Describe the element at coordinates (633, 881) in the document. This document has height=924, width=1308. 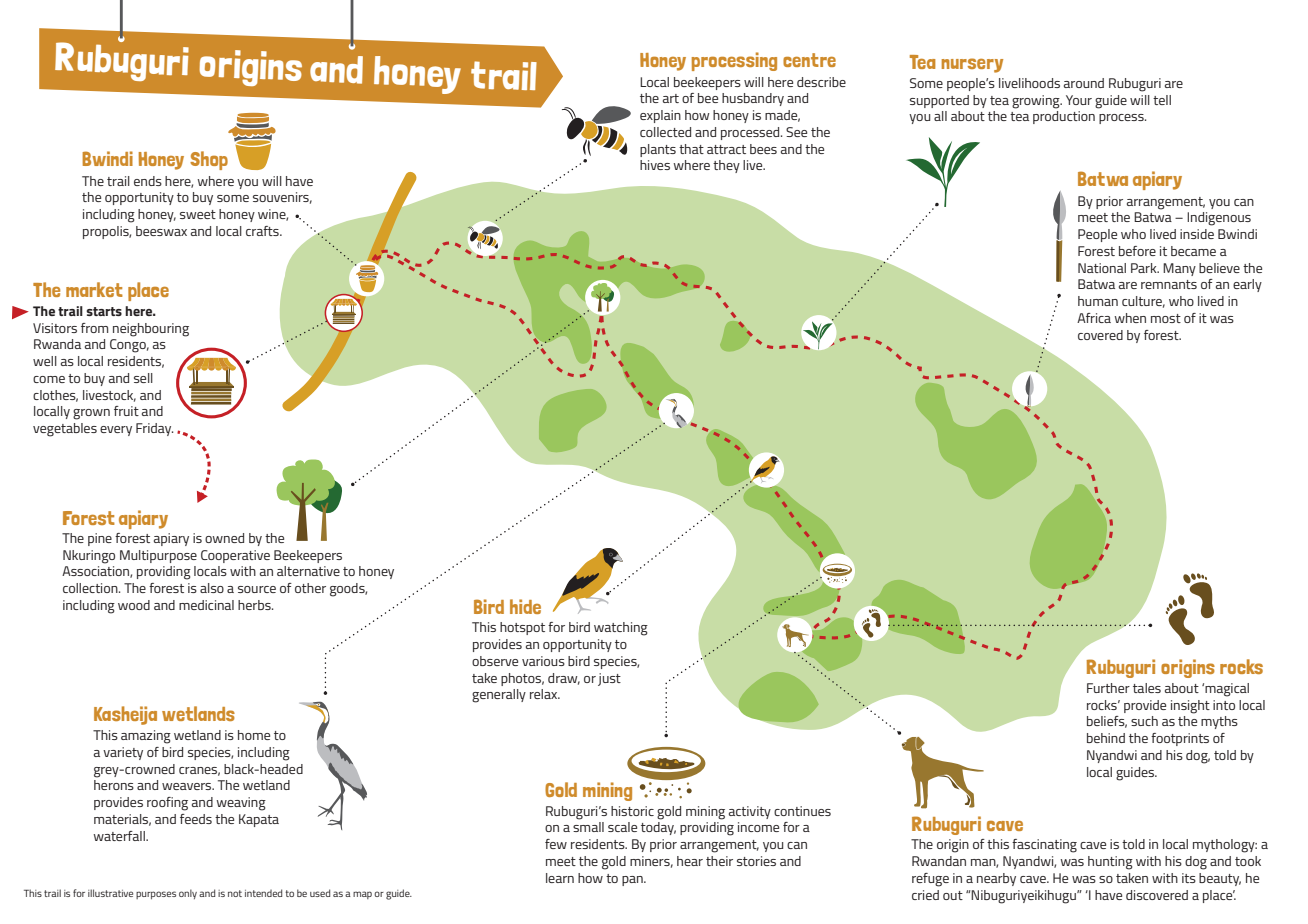
I see `pan` at that location.
